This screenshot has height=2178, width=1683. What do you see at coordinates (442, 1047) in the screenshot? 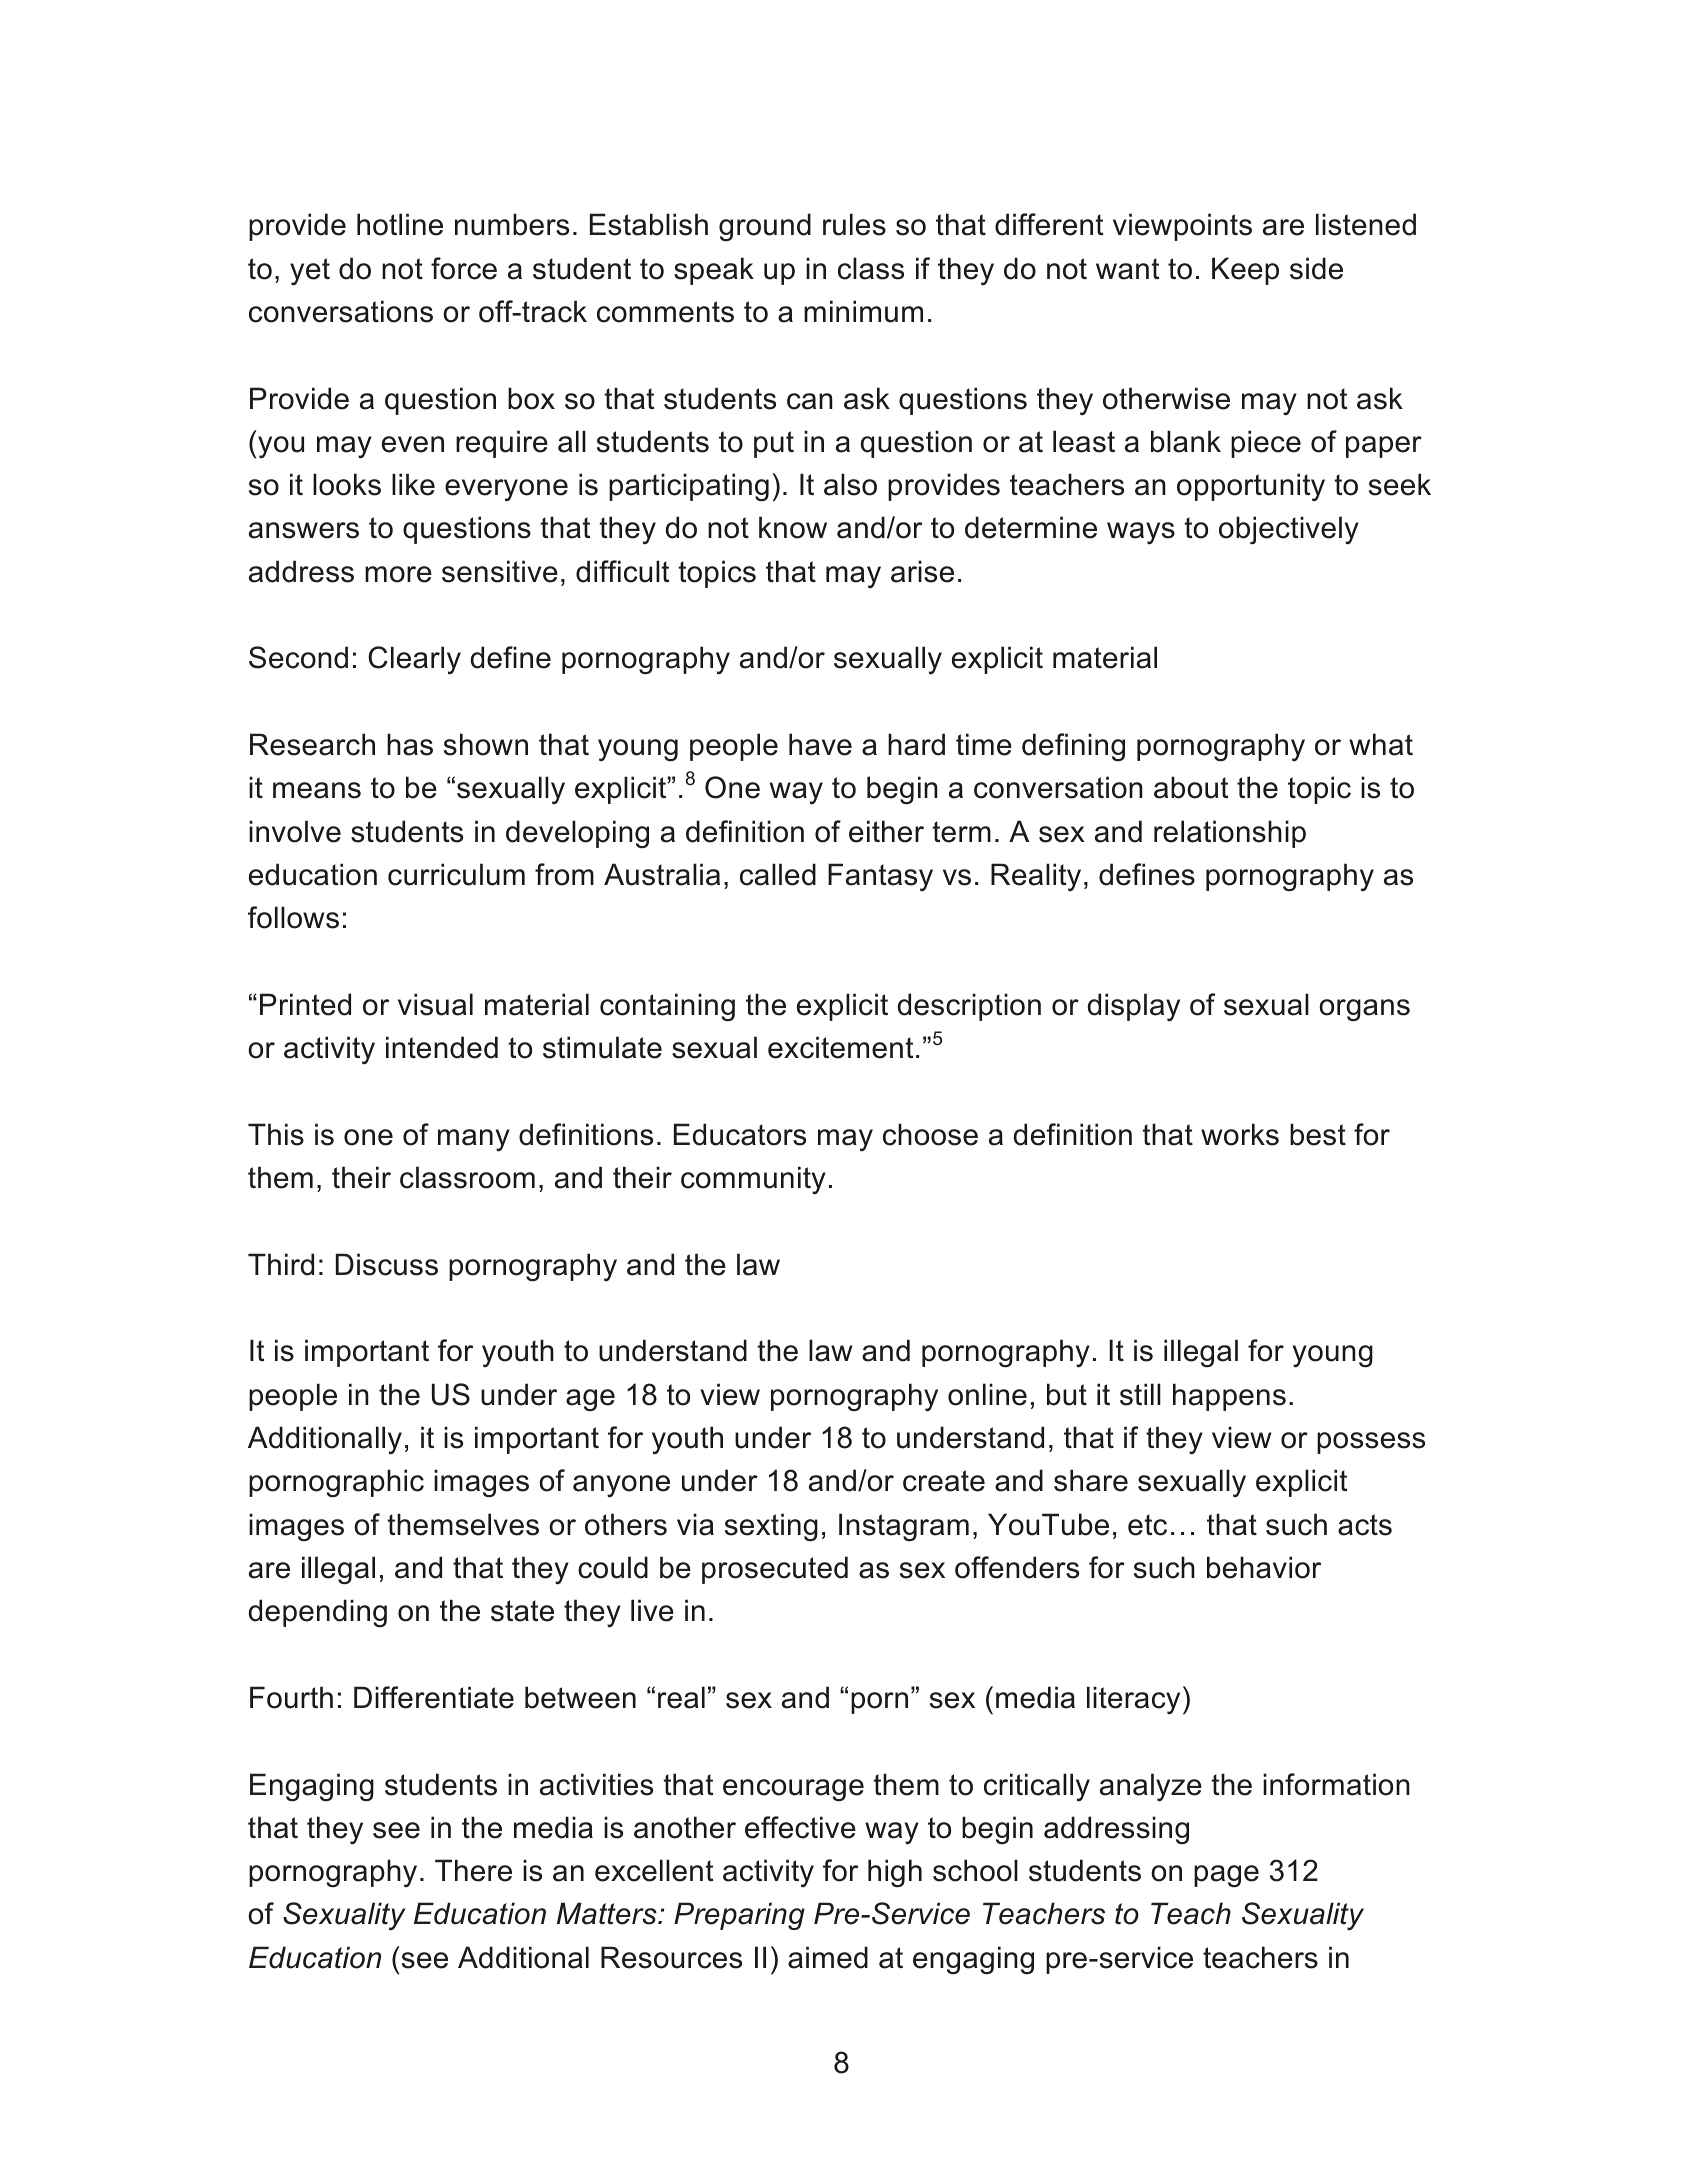
I see `intended` at bounding box center [442, 1047].
